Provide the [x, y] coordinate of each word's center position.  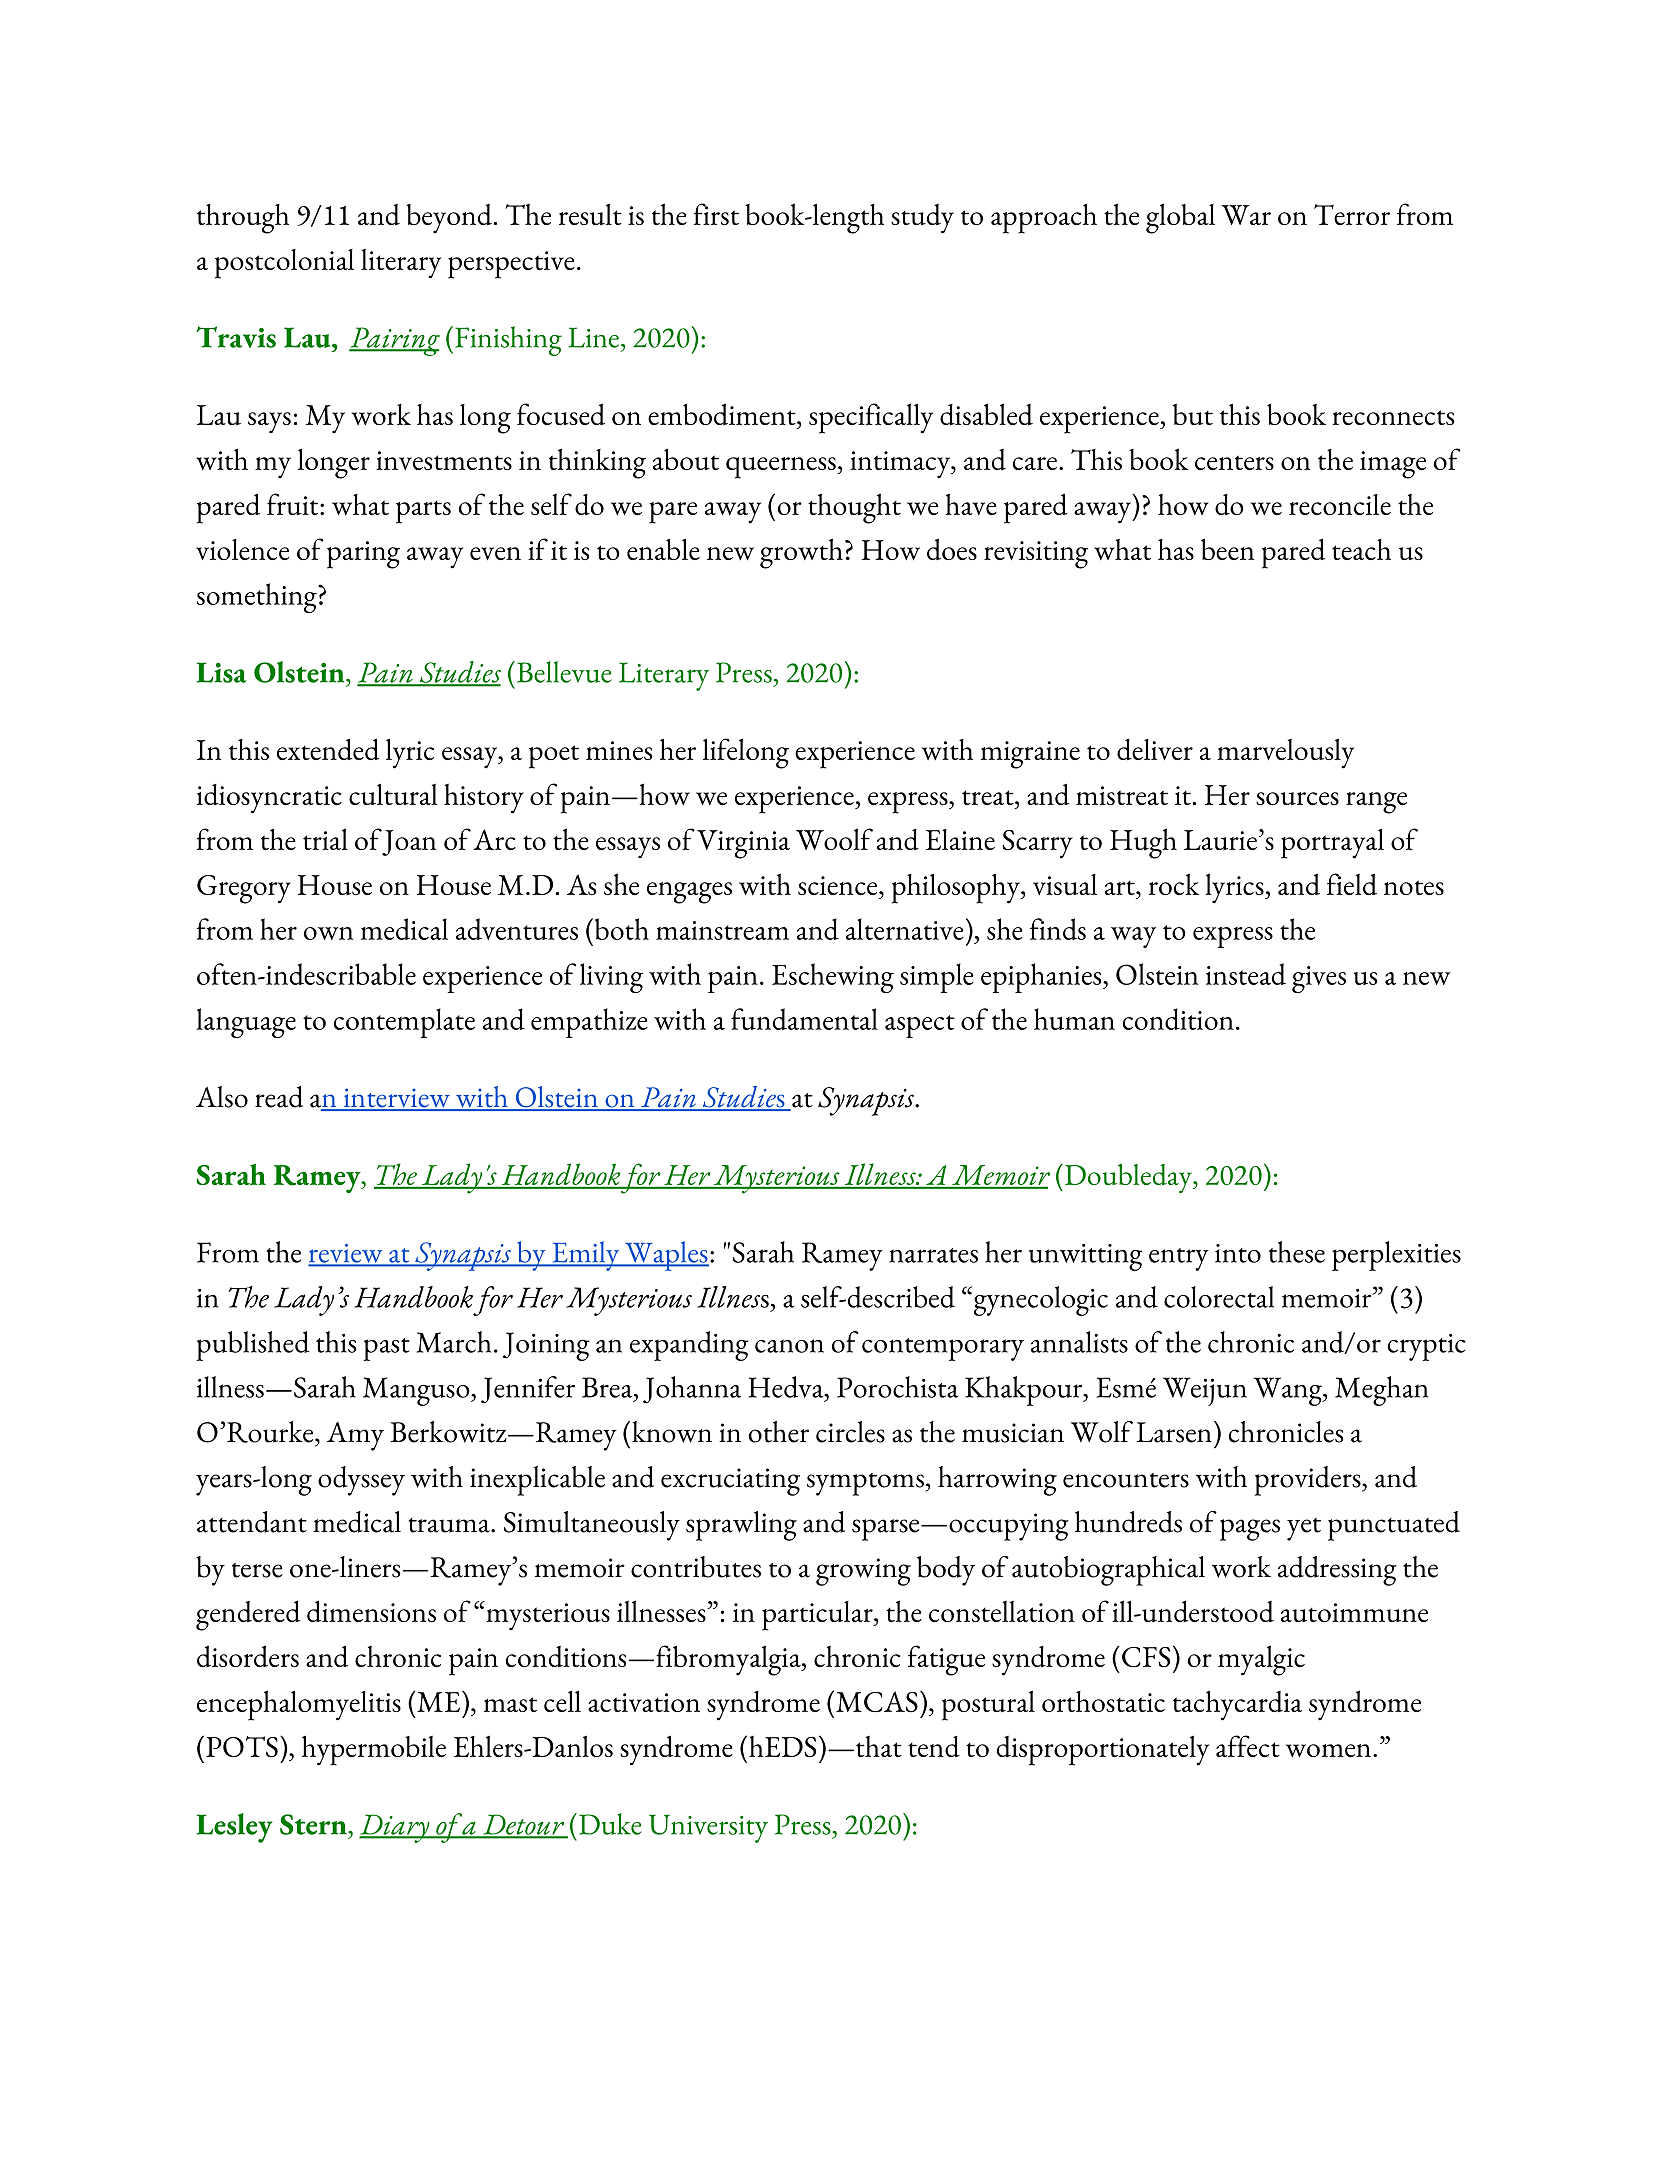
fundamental [804, 1019]
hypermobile [374, 1751]
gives [1319, 979]
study [922, 219]
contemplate [404, 1023]
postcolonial [284, 264]
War [1246, 215]
